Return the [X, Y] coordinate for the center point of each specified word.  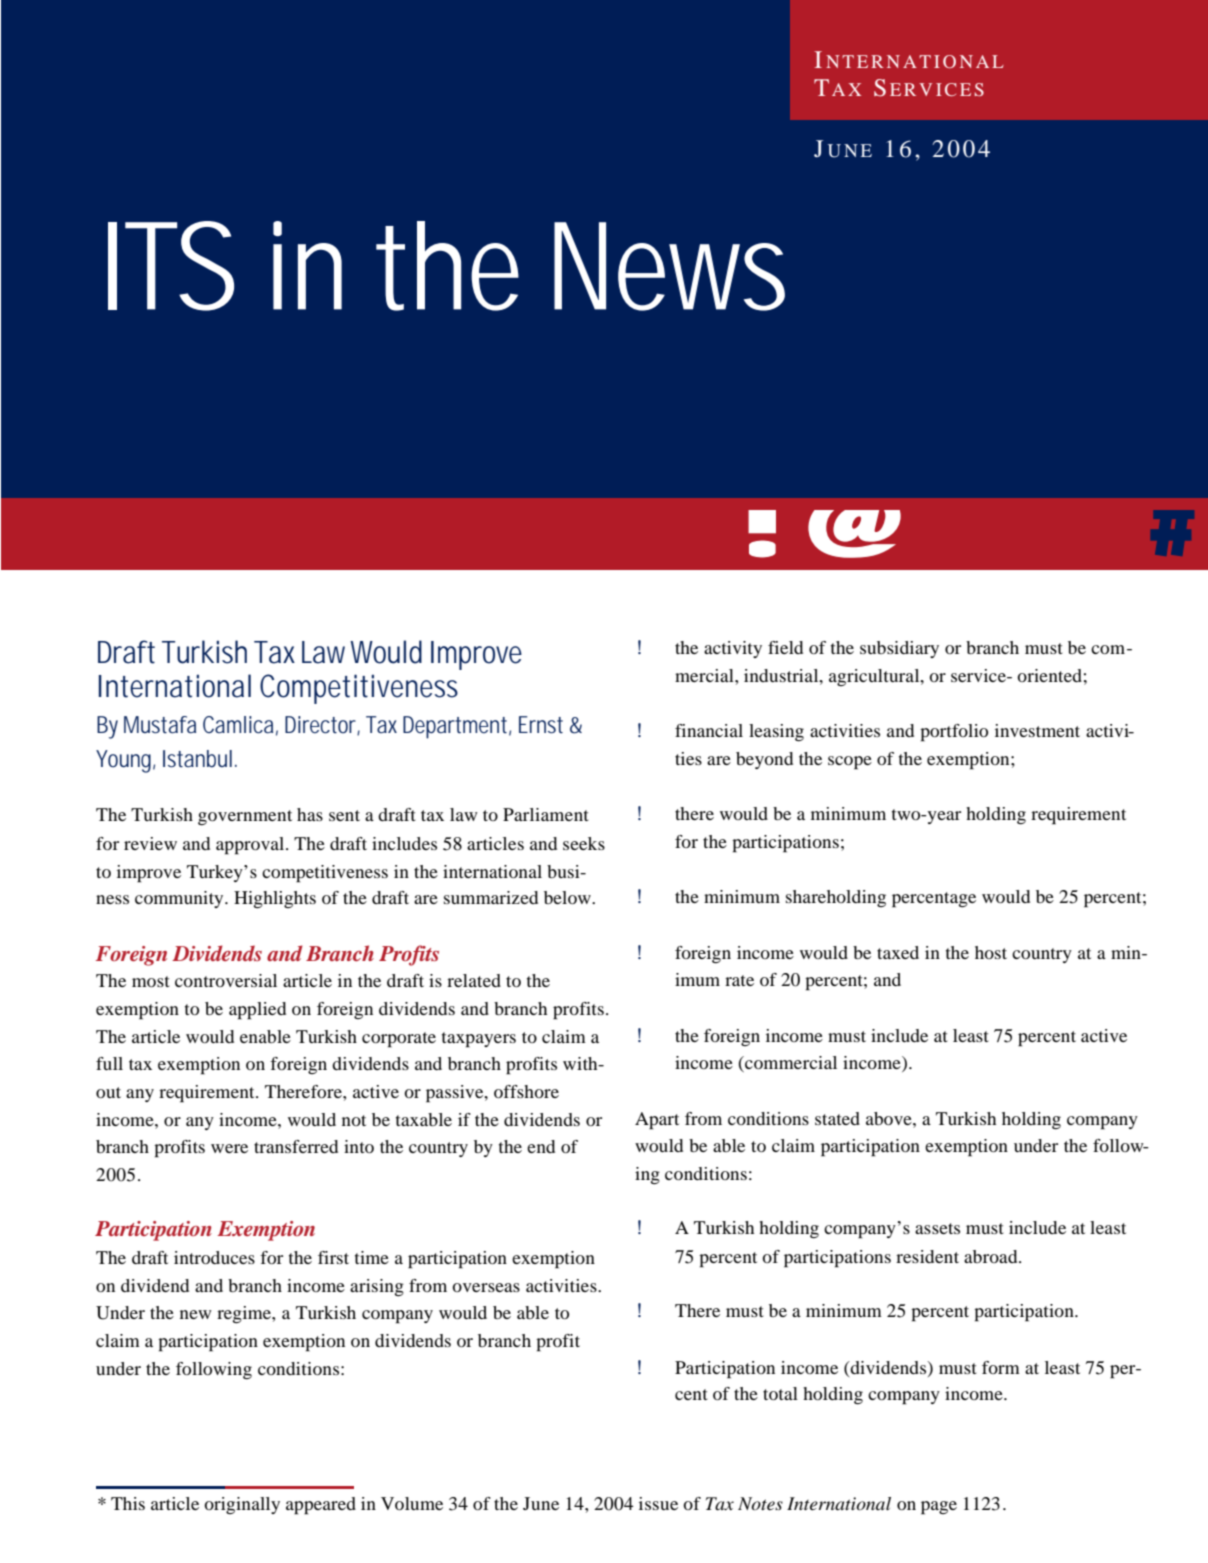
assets [937, 1228]
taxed [898, 952]
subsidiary [899, 649]
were [229, 1148]
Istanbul [197, 759]
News [669, 266]
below [568, 897]
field [785, 647]
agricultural [875, 677]
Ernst [541, 725]
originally [242, 1505]
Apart [657, 1121]
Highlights [275, 899]
